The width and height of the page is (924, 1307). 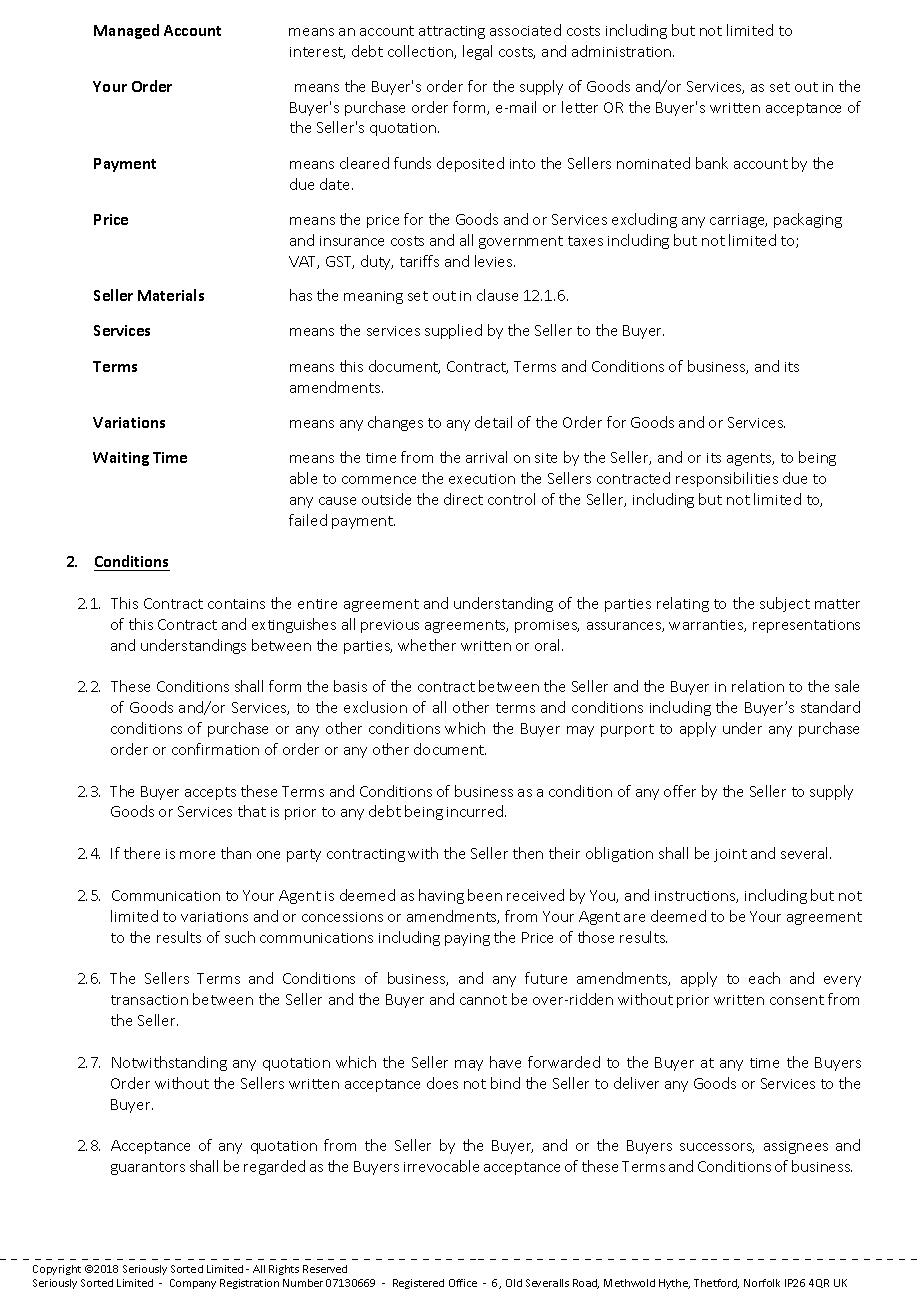 I want to click on Company, so click(x=193, y=1284).
